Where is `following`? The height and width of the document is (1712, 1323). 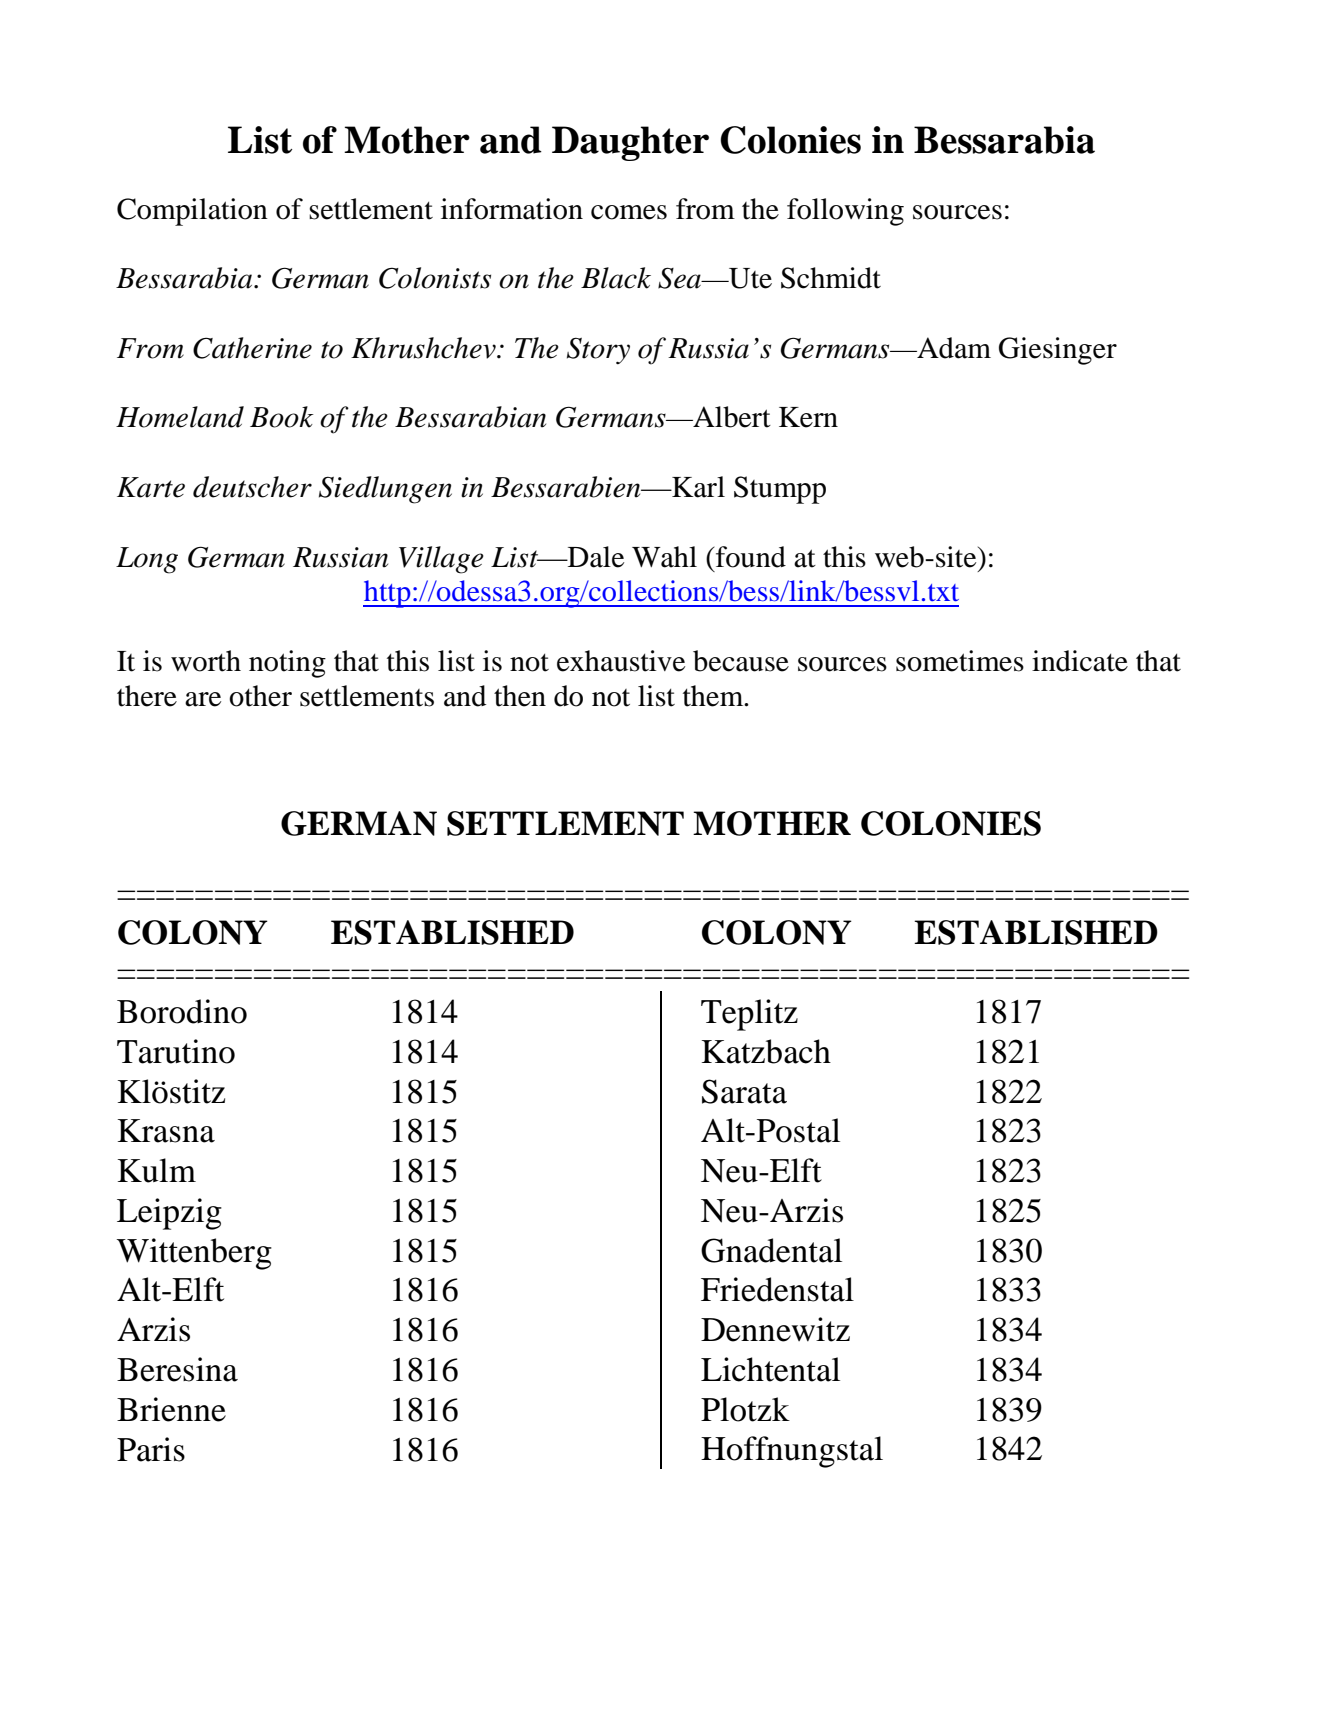 following is located at coordinates (845, 212).
